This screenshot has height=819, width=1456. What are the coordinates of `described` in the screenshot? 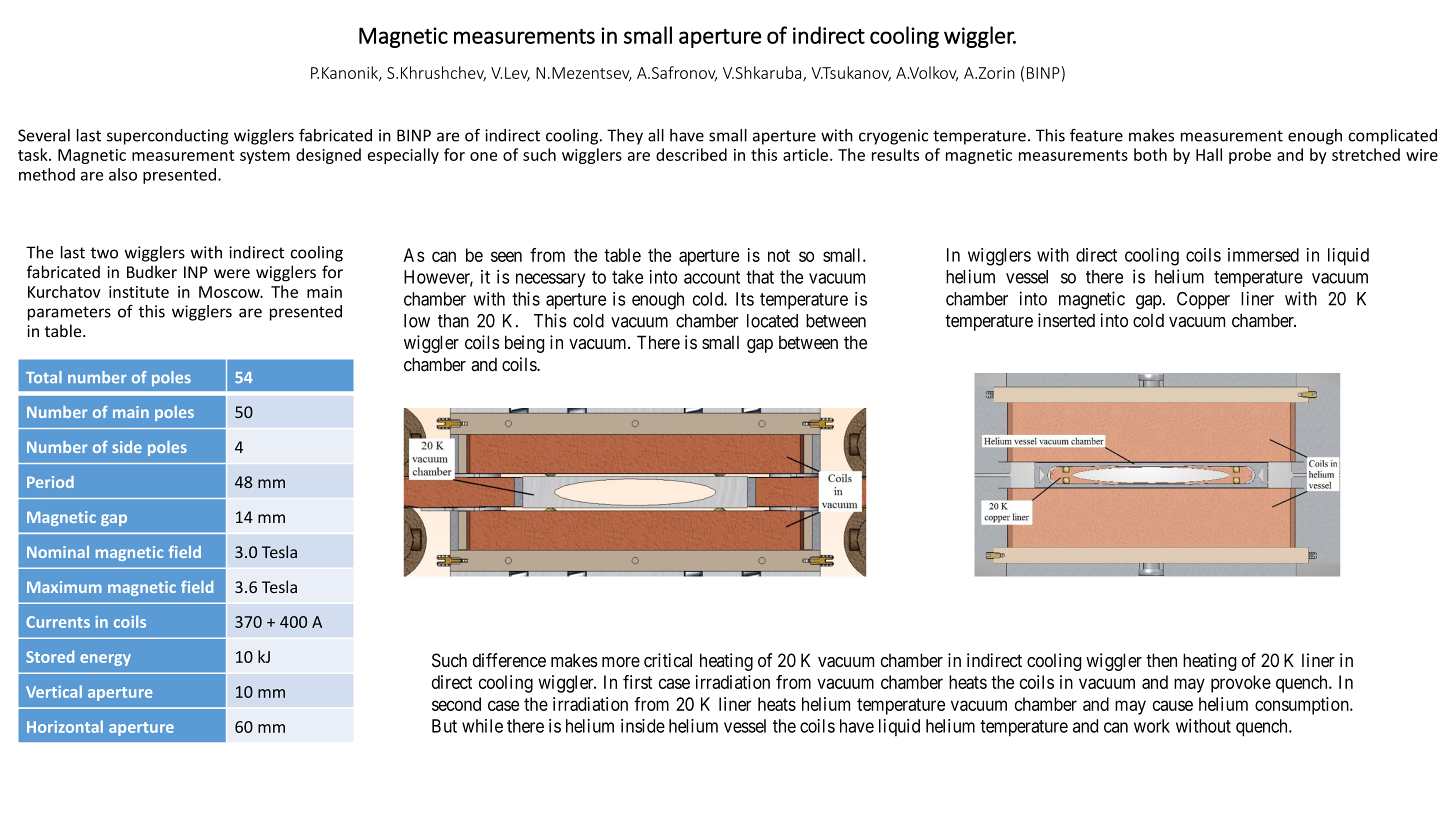 It's located at (691, 154).
